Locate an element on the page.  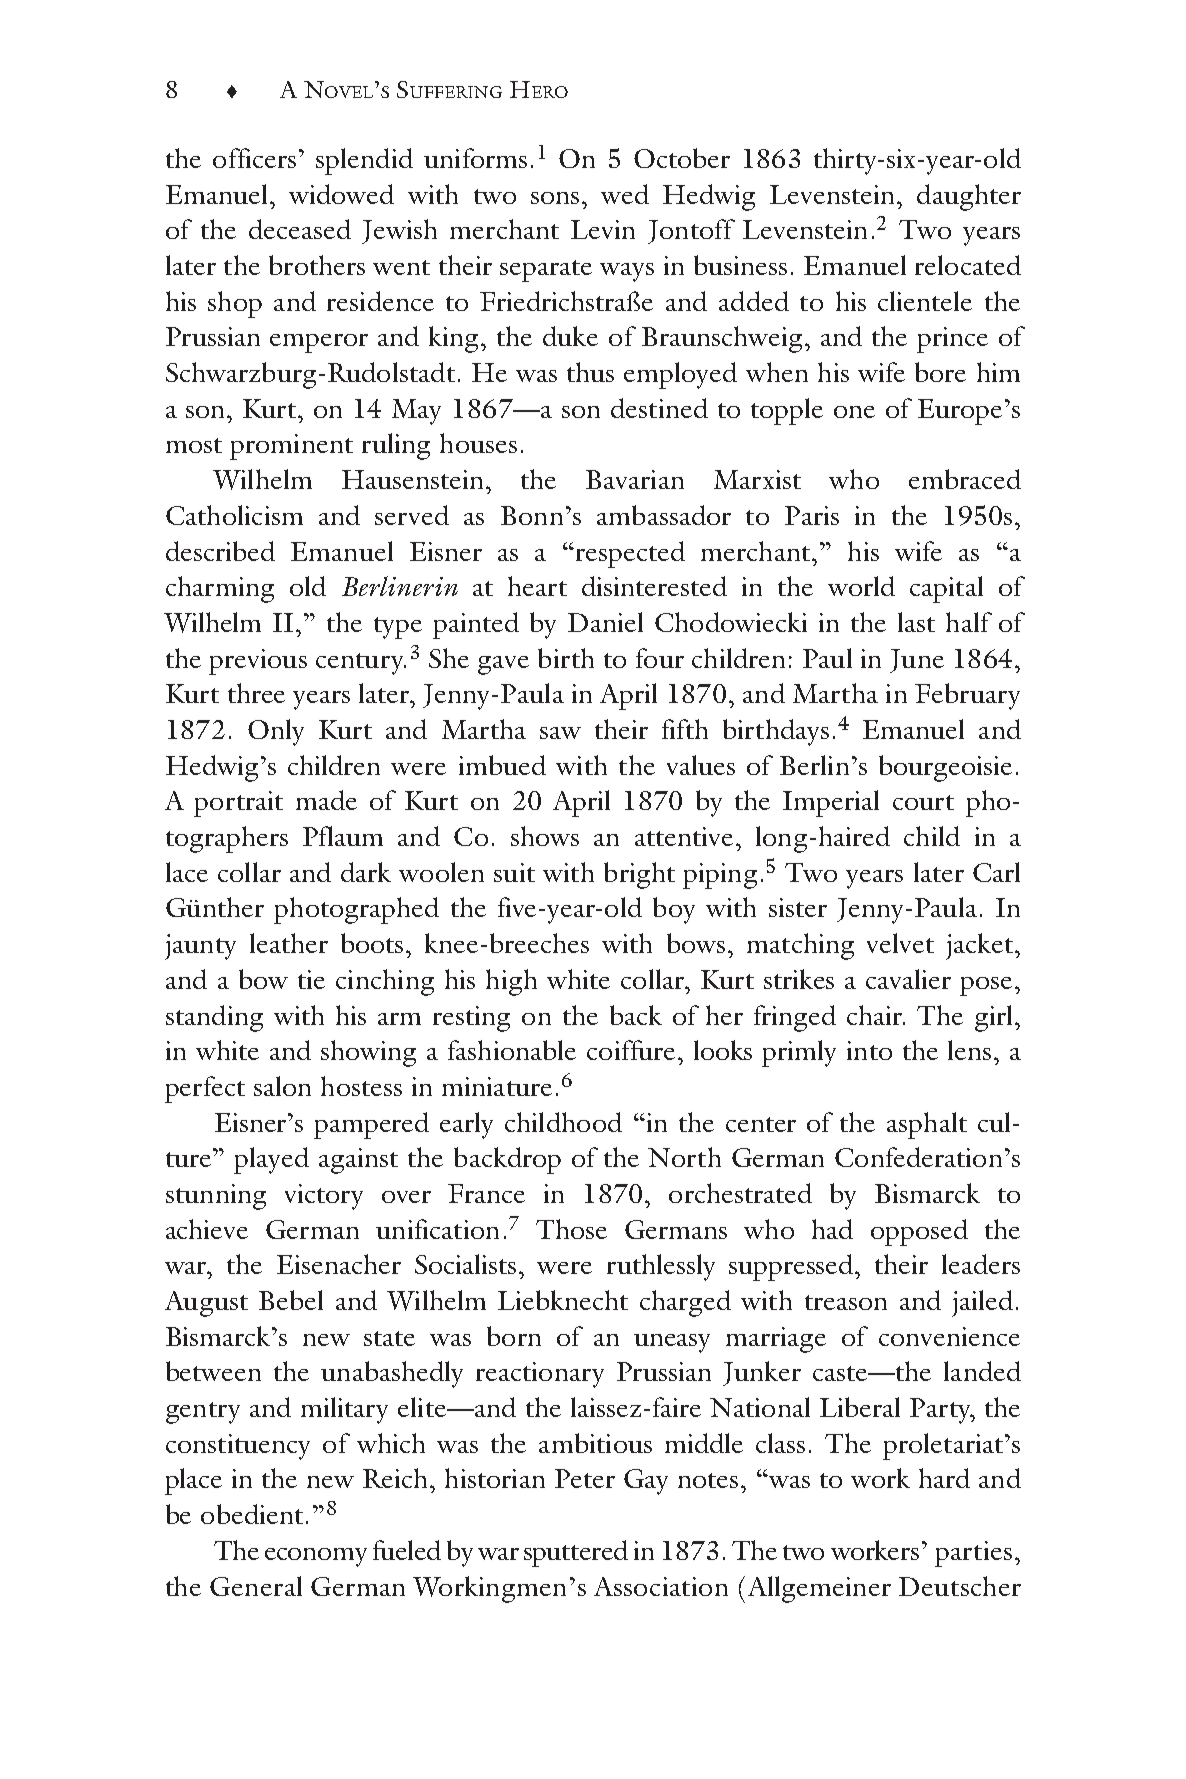
deceased is located at coordinates (300, 229).
